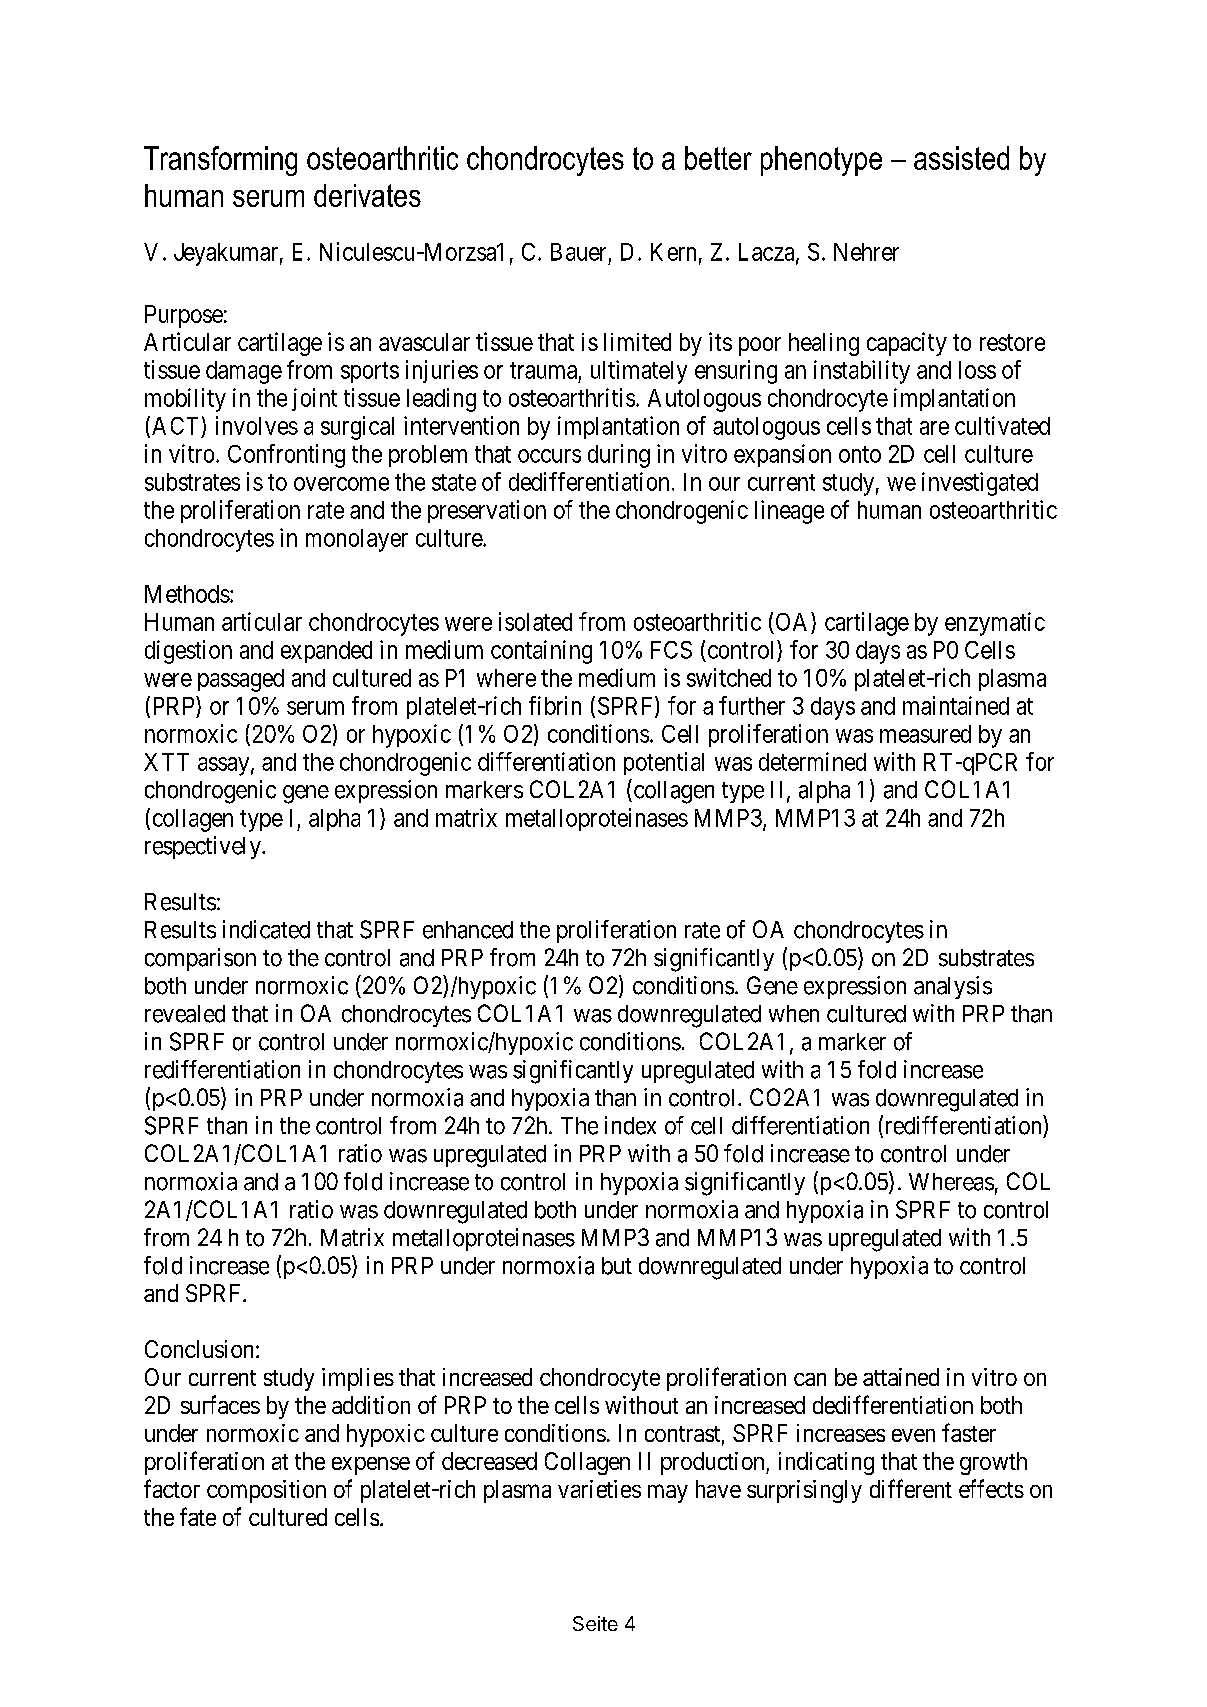 Image resolution: width=1207 pixels, height=1707 pixels. I want to click on Transforming, so click(220, 161).
